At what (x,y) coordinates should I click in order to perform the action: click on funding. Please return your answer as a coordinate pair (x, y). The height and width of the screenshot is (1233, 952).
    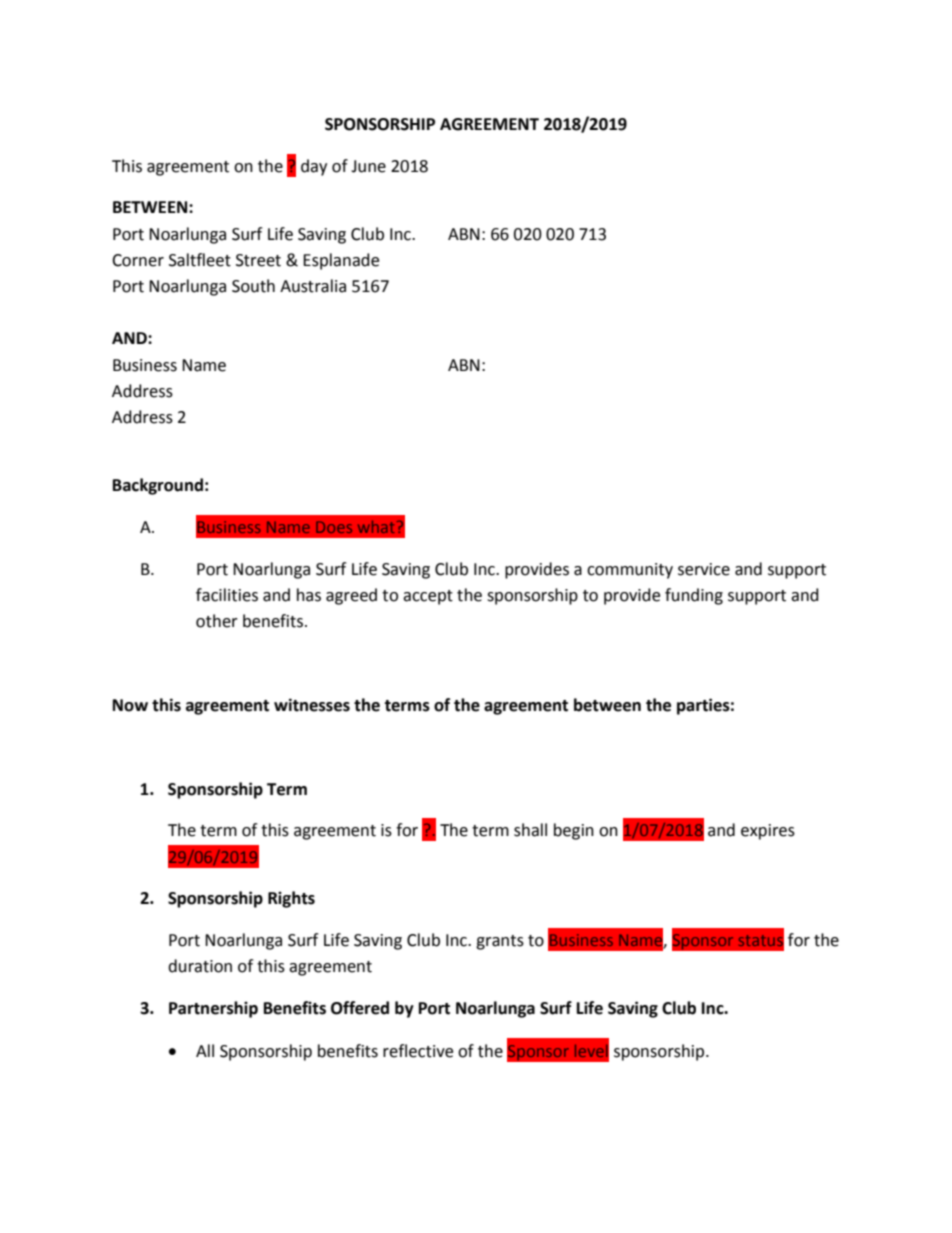
    Looking at the image, I should click on (694, 596).
